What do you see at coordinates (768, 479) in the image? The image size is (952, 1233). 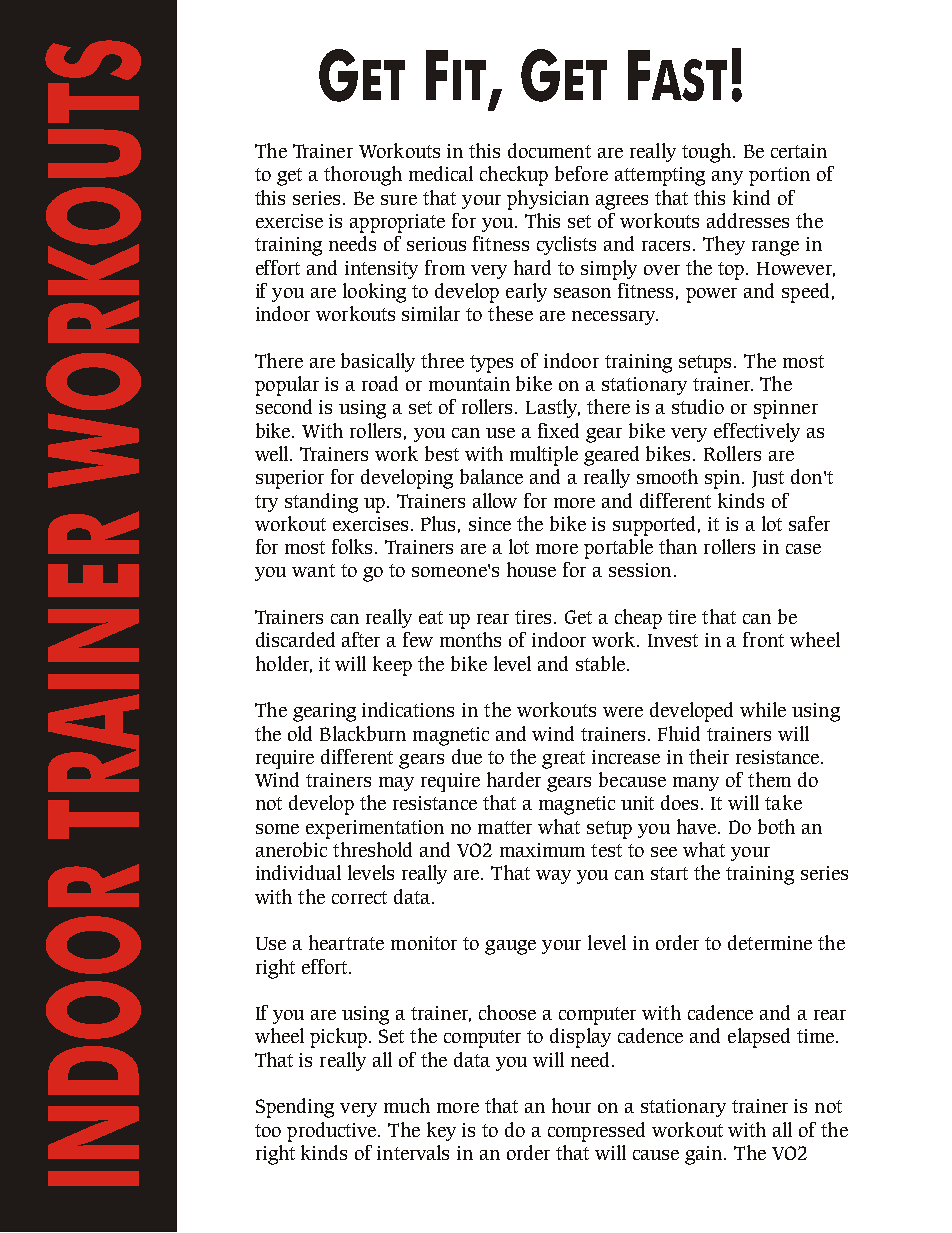 I see `Just` at bounding box center [768, 479].
